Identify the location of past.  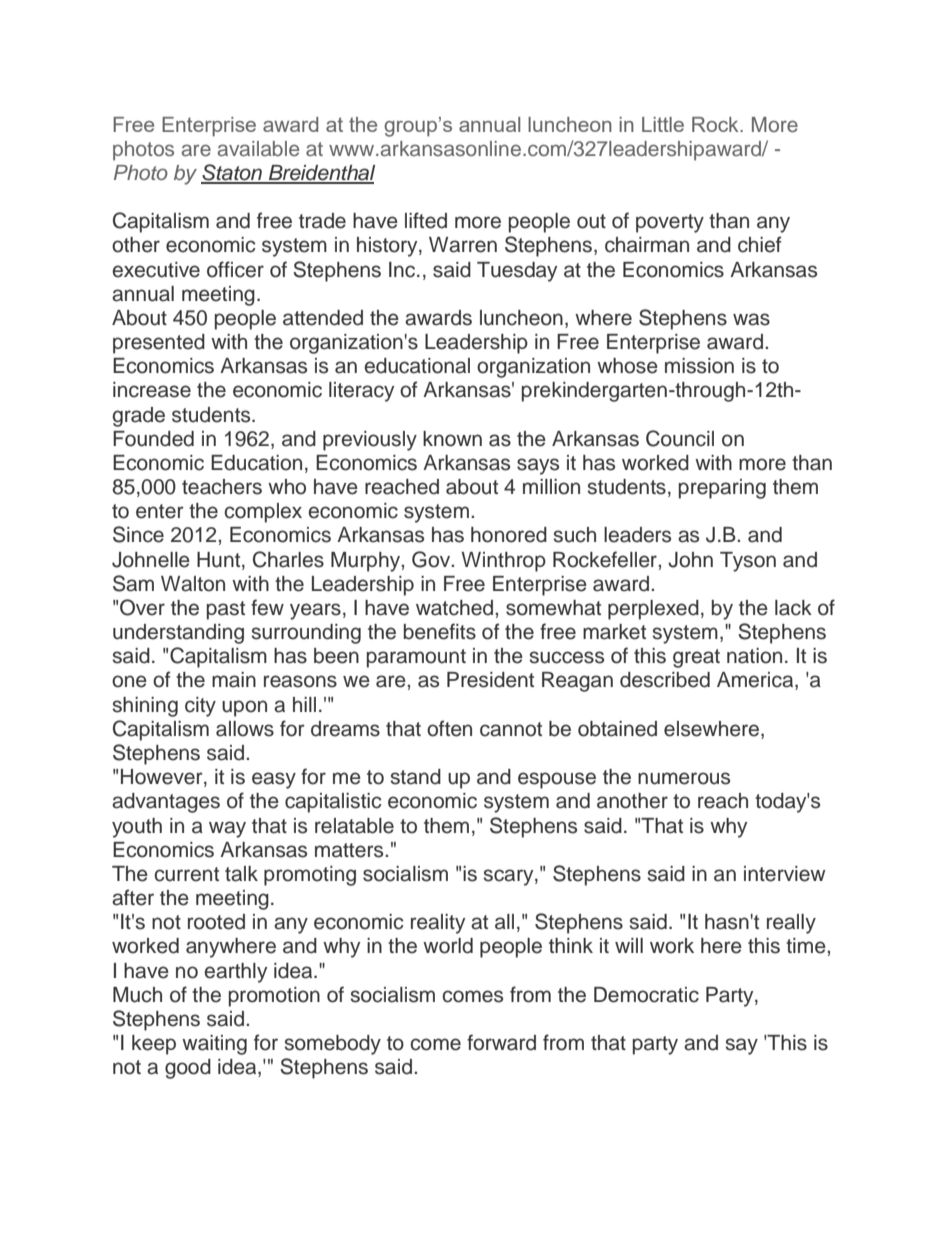
(226, 610).
